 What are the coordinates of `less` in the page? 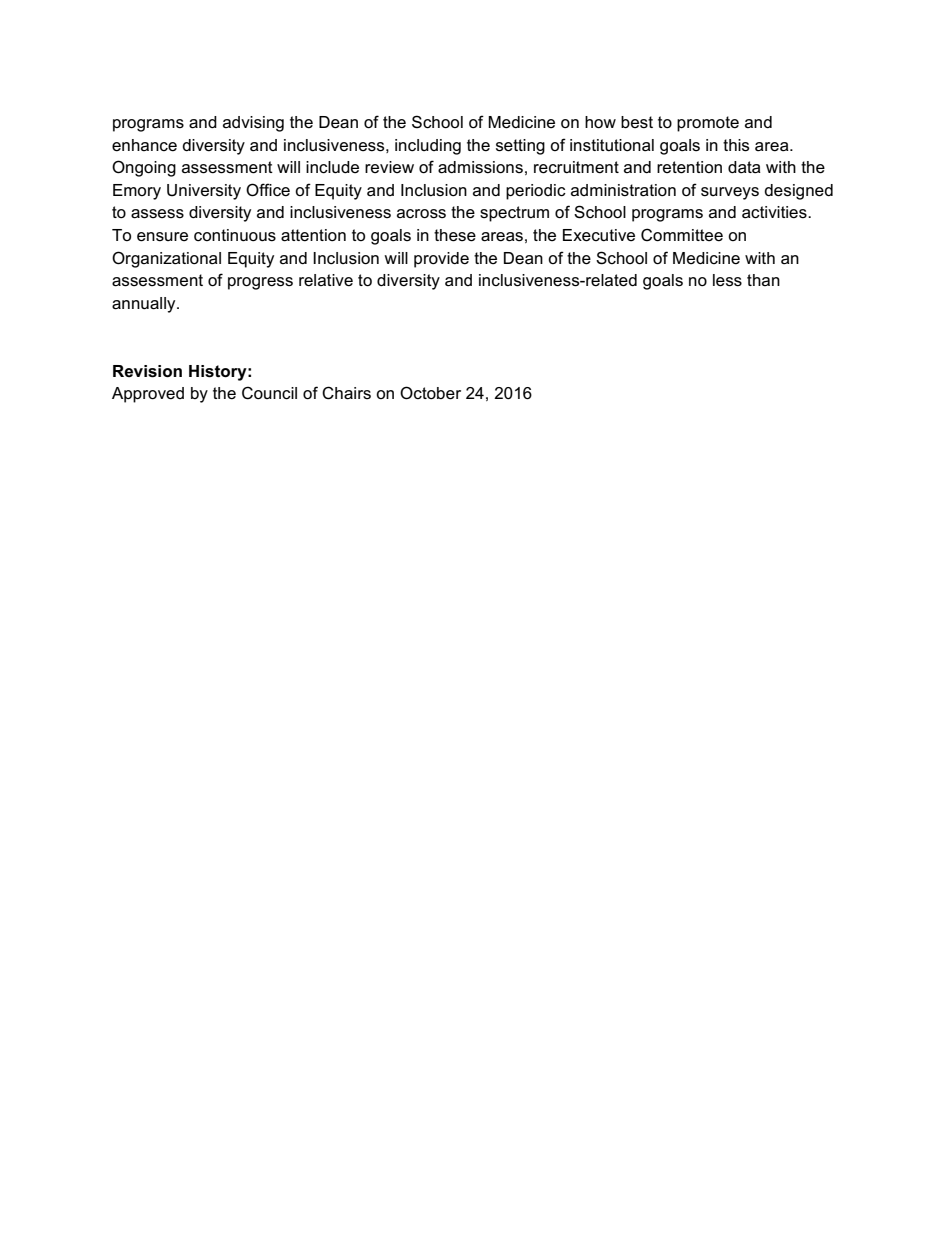 It's located at (727, 280).
